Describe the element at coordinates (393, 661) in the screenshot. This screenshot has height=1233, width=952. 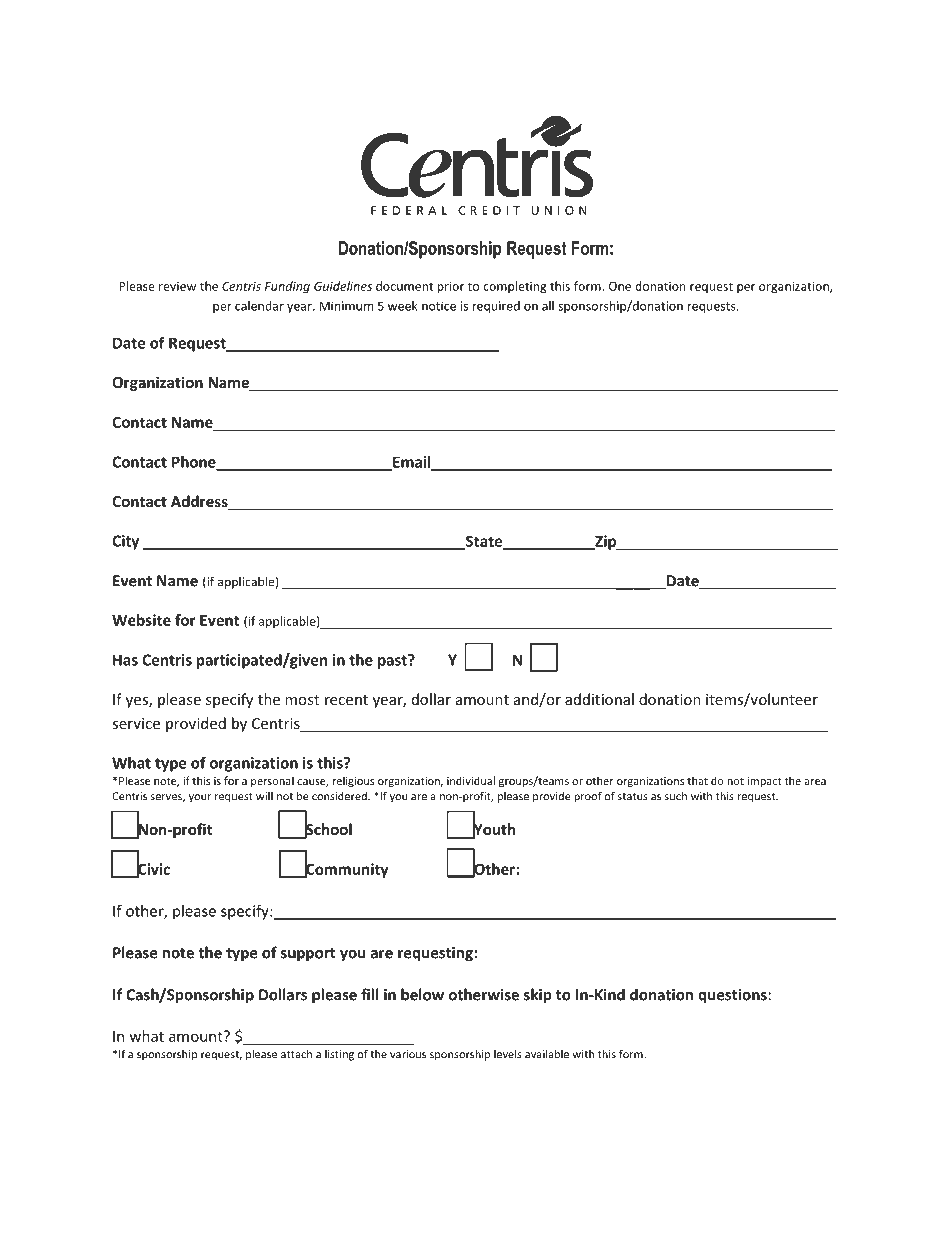
I see `past` at that location.
